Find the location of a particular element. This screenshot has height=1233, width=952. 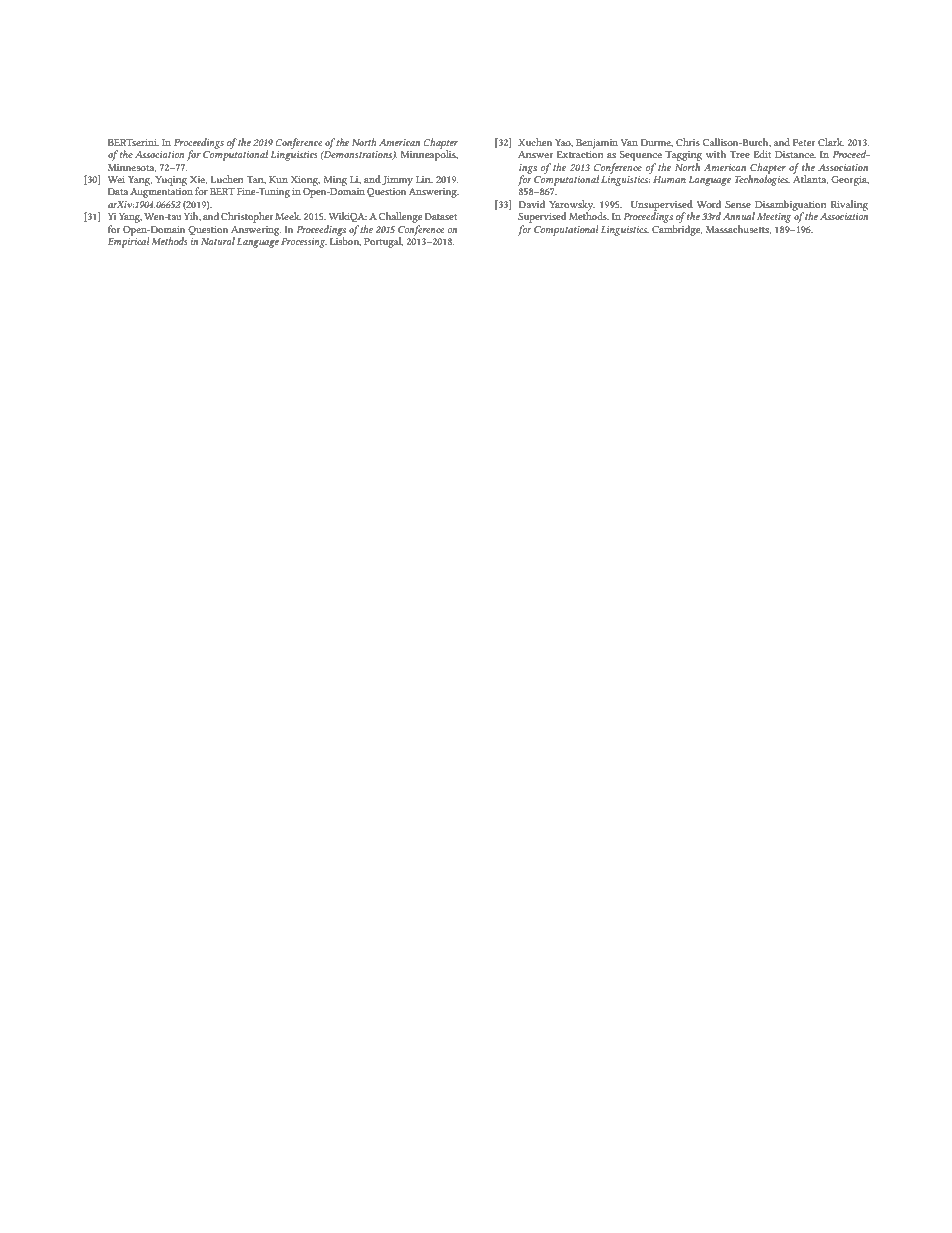

Meek is located at coordinates (288, 216).
